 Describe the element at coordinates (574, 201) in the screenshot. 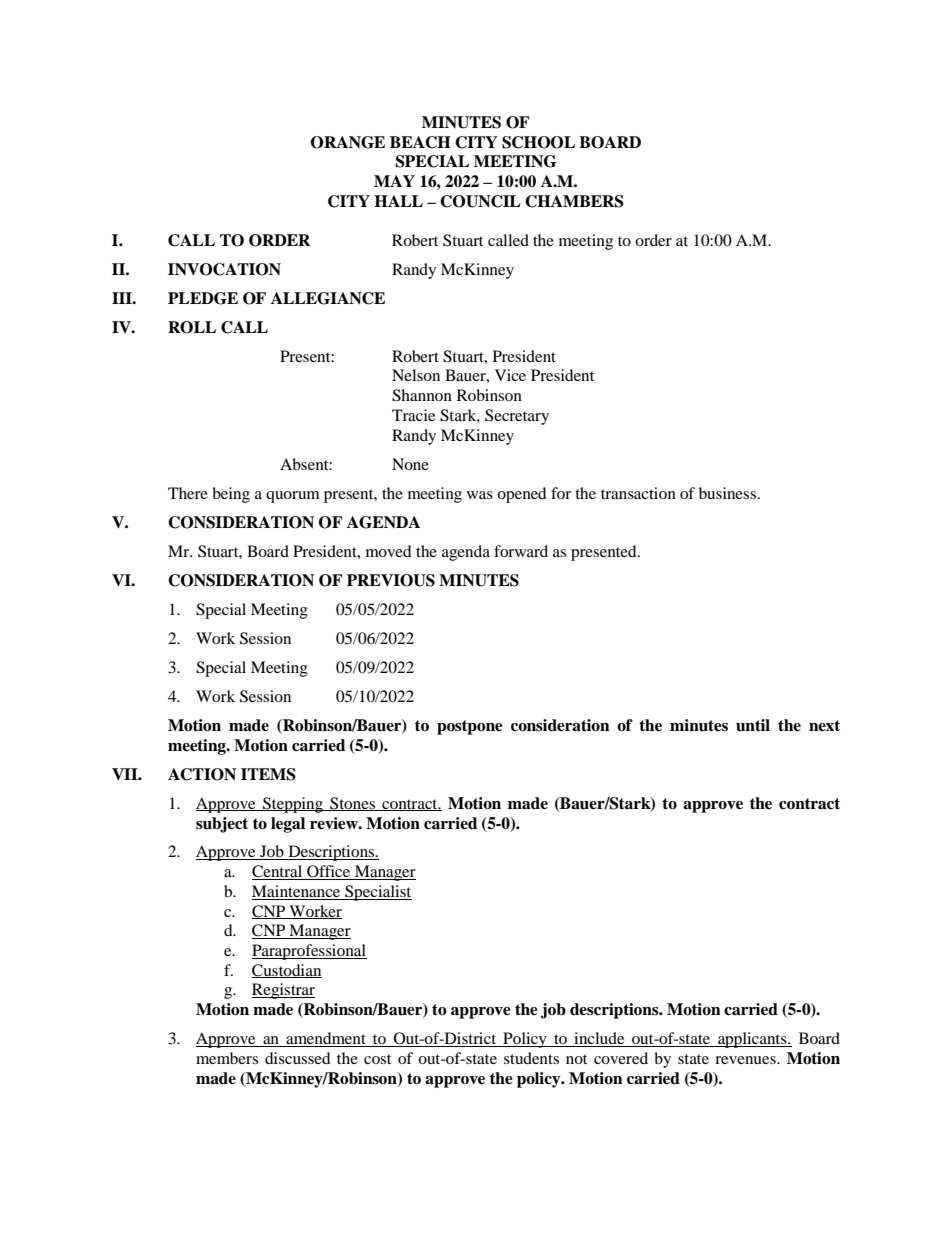

I see `CHAMBERS` at that location.
